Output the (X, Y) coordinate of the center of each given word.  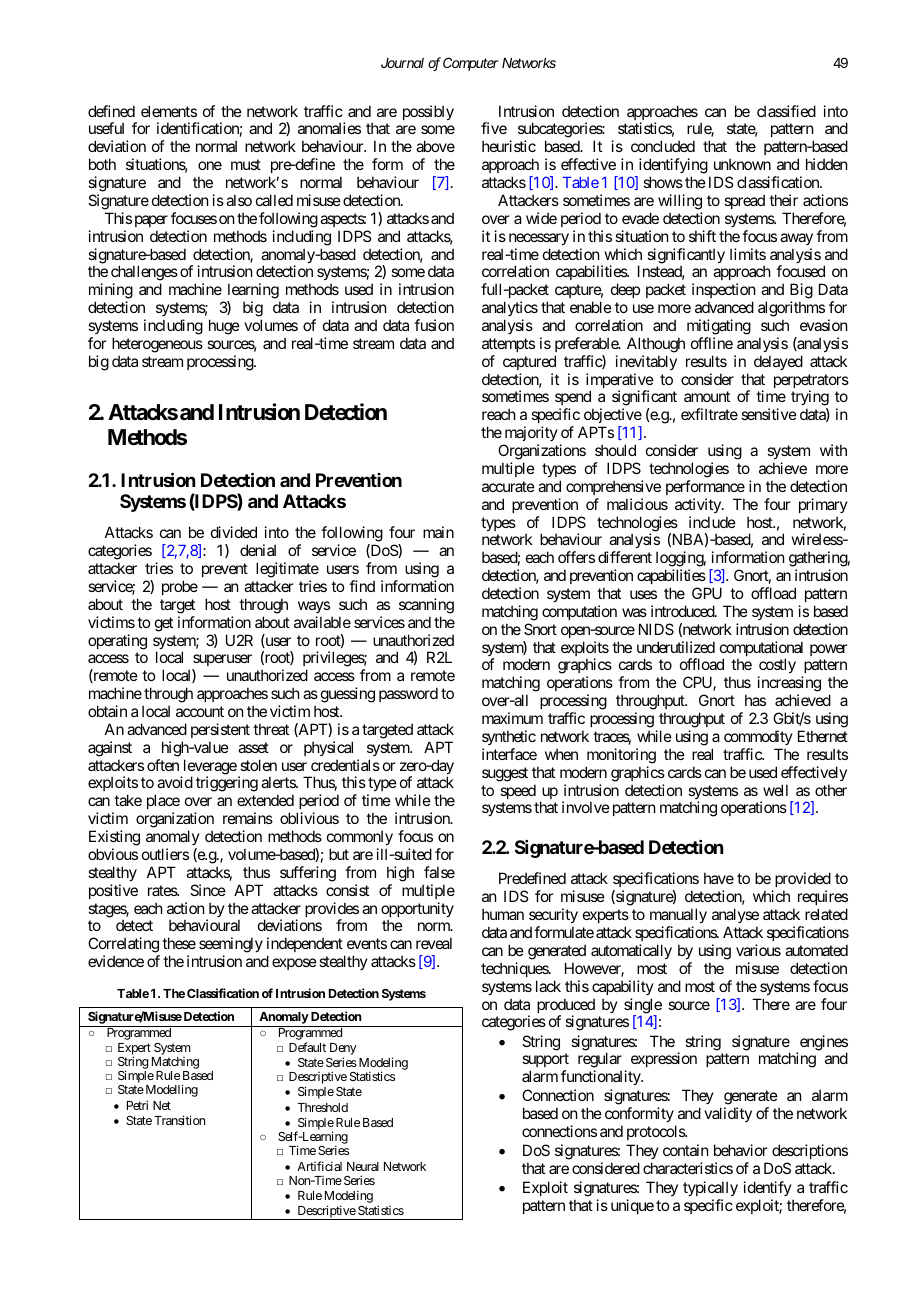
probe (180, 587)
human (503, 914)
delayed (778, 362)
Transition (179, 1120)
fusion (434, 325)
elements (169, 111)
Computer (471, 64)
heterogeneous (157, 345)
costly (777, 667)
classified (786, 111)
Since (208, 890)
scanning (426, 606)
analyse (735, 915)
